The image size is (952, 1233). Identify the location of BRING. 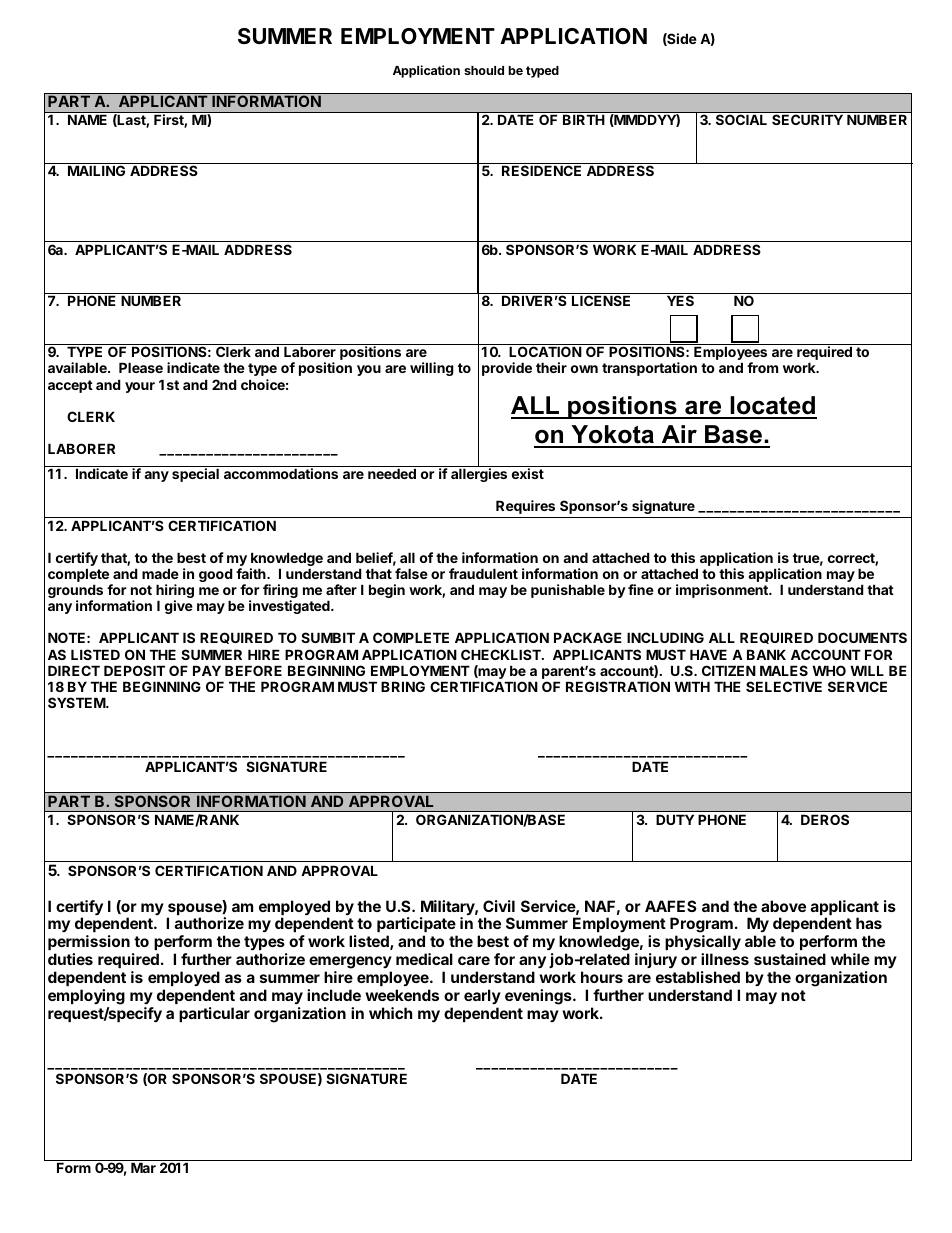
(403, 686).
